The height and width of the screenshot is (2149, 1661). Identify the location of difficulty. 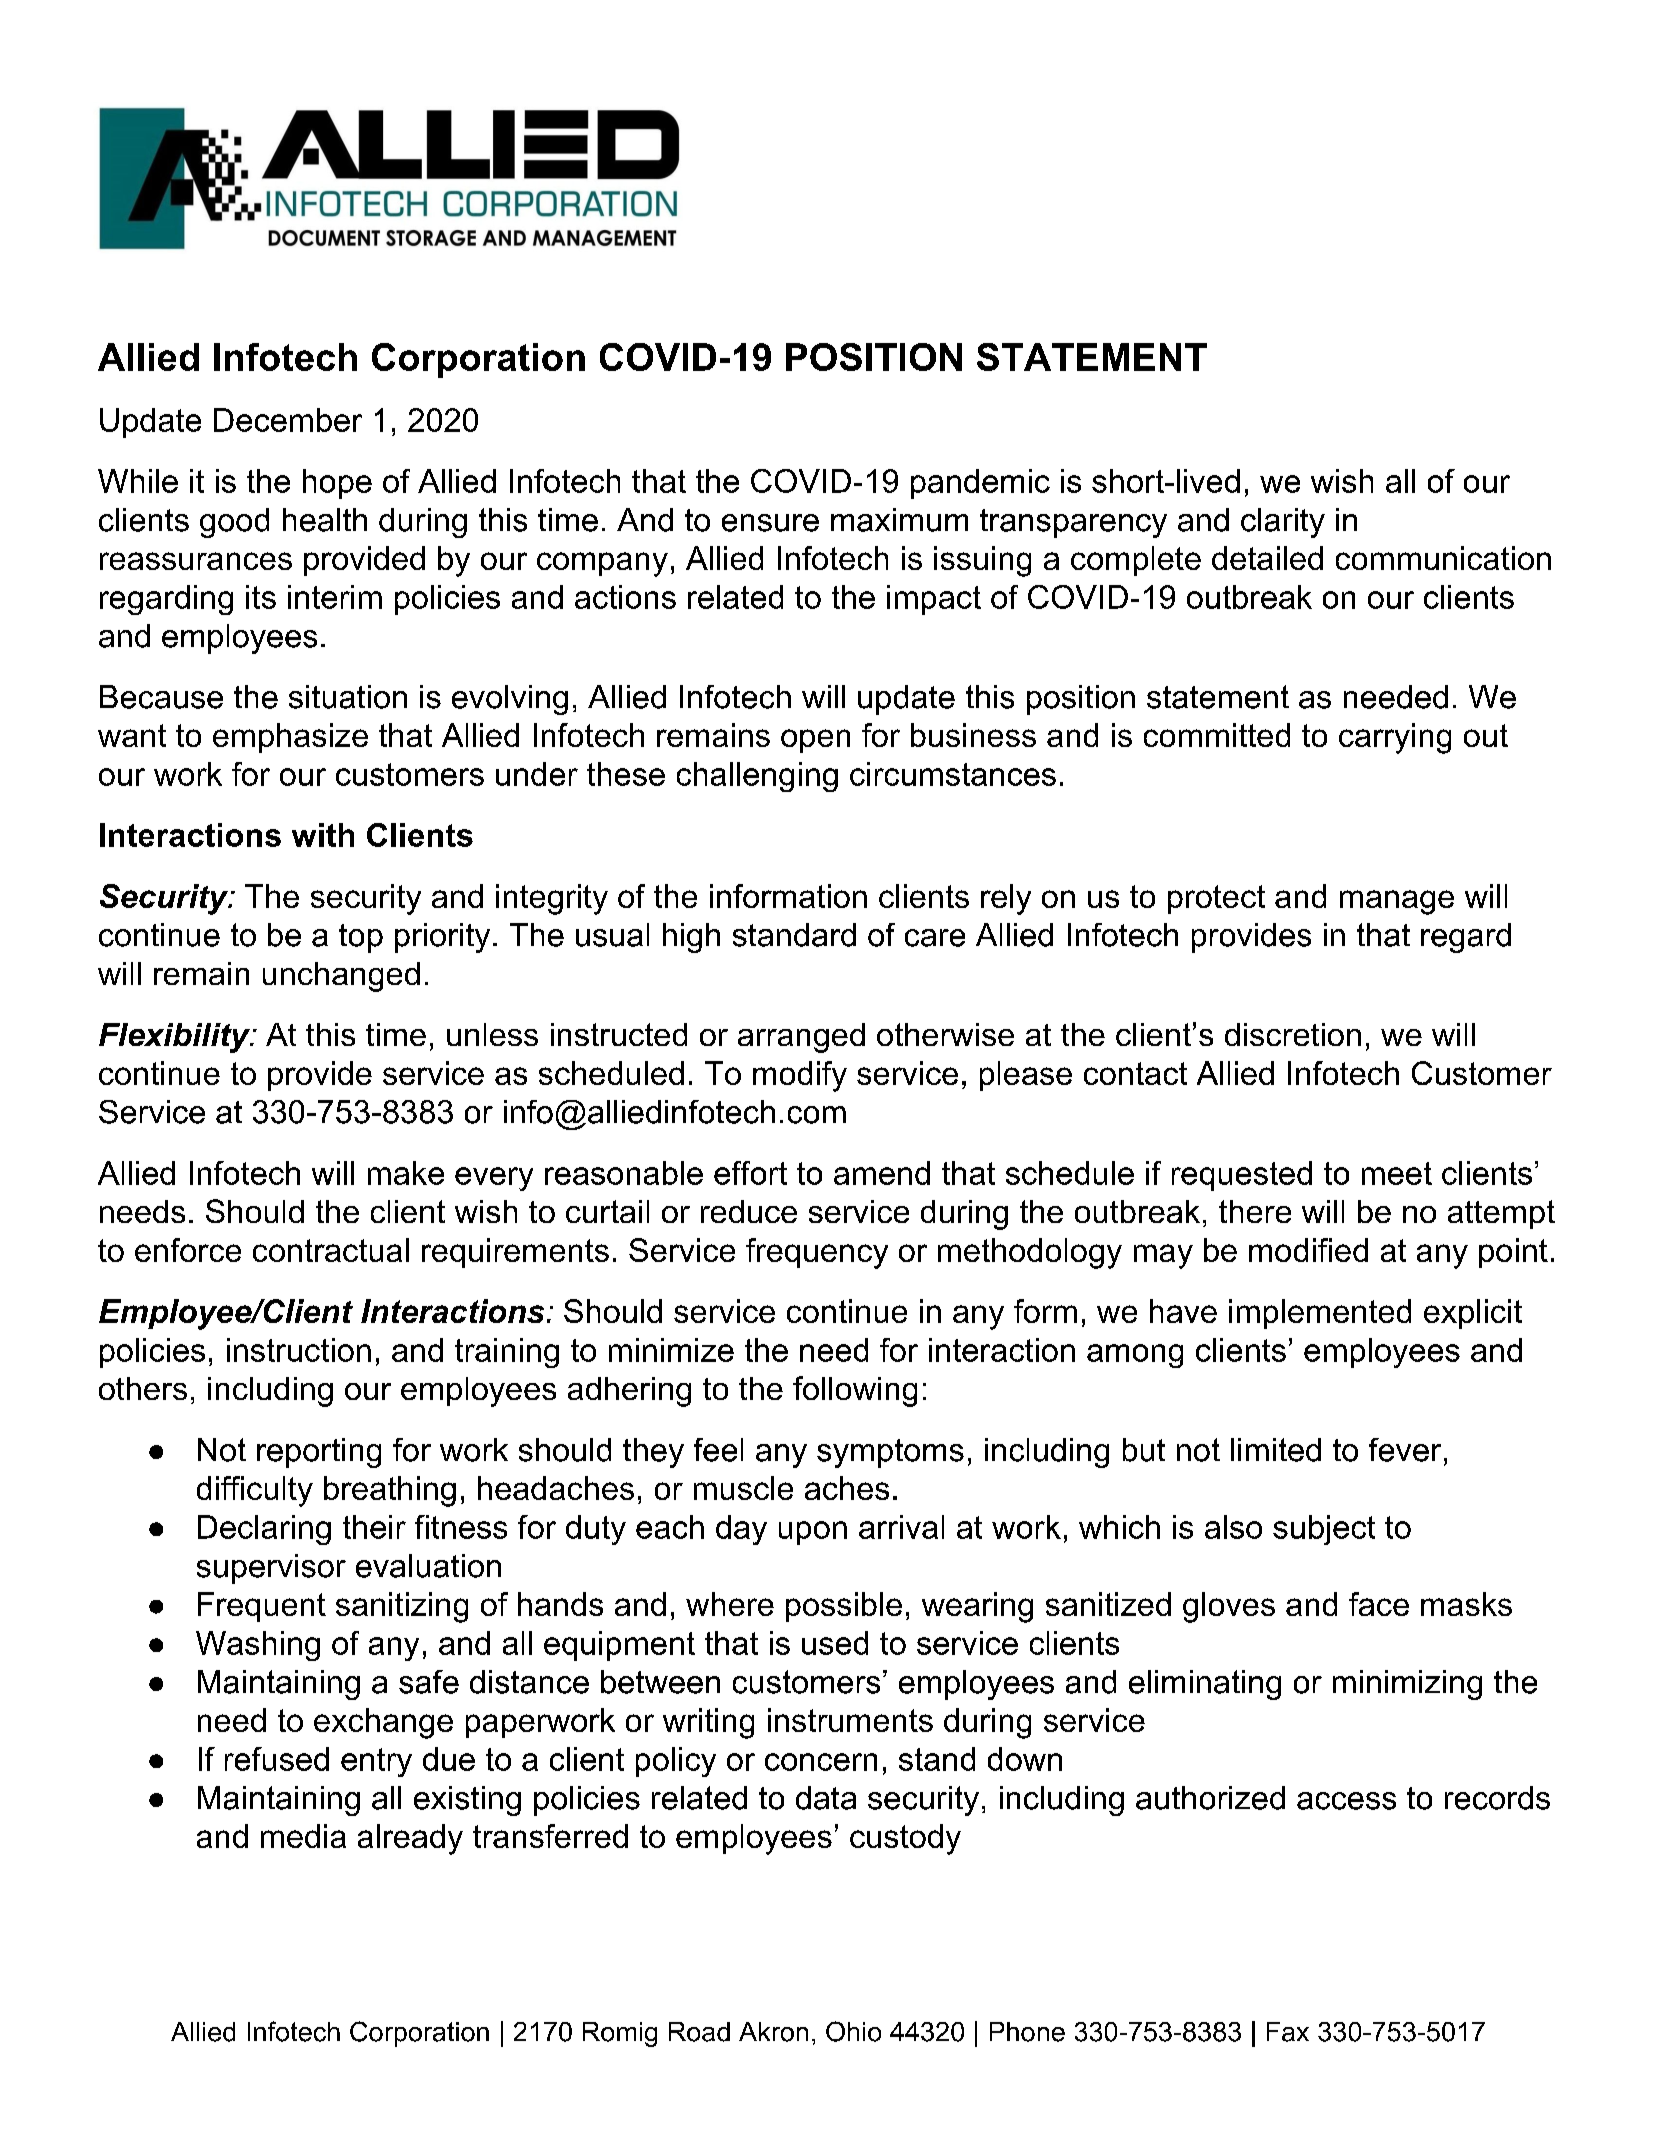
(255, 1491).
